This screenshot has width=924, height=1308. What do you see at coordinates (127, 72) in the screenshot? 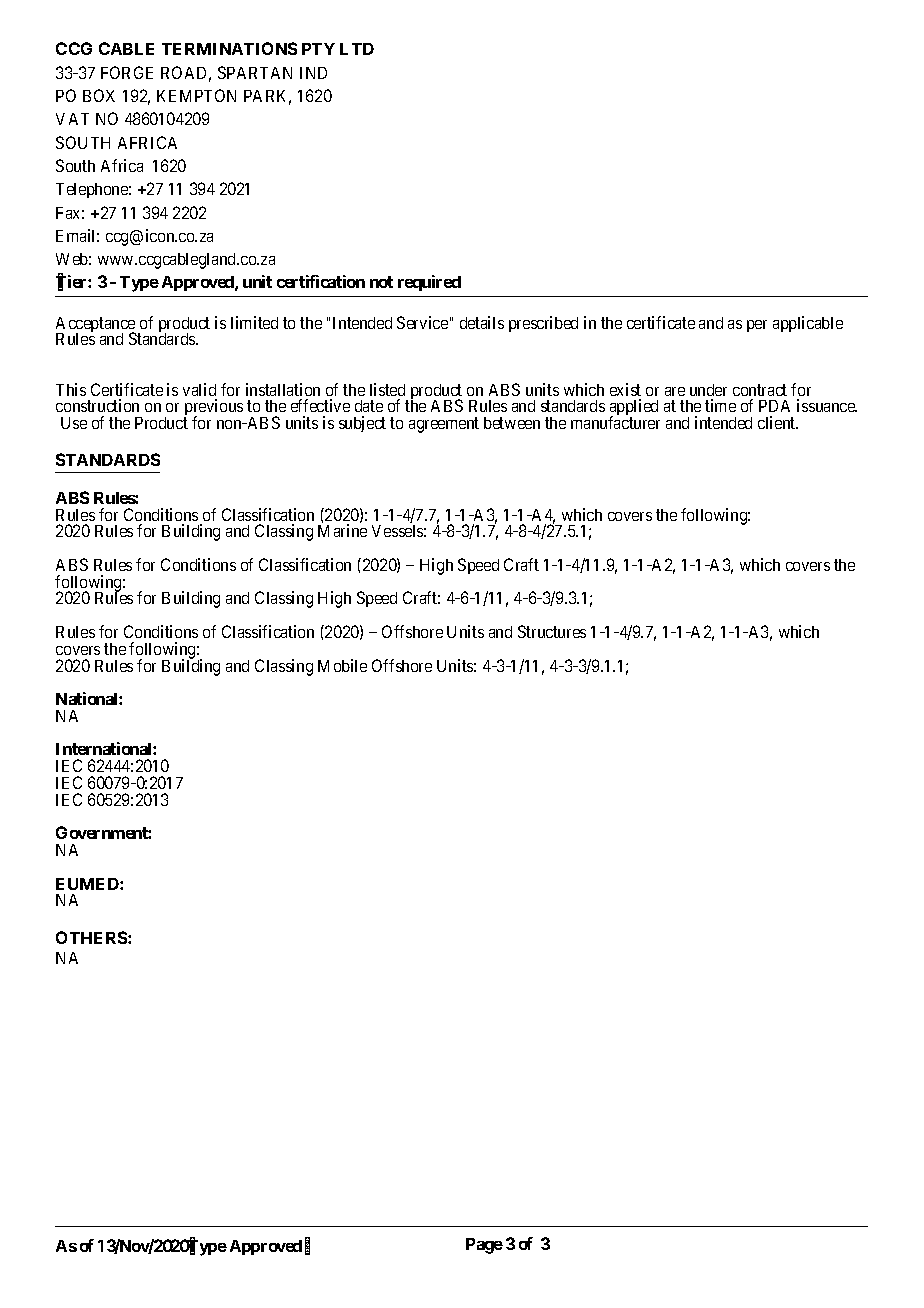
I see `FORGE` at bounding box center [127, 72].
